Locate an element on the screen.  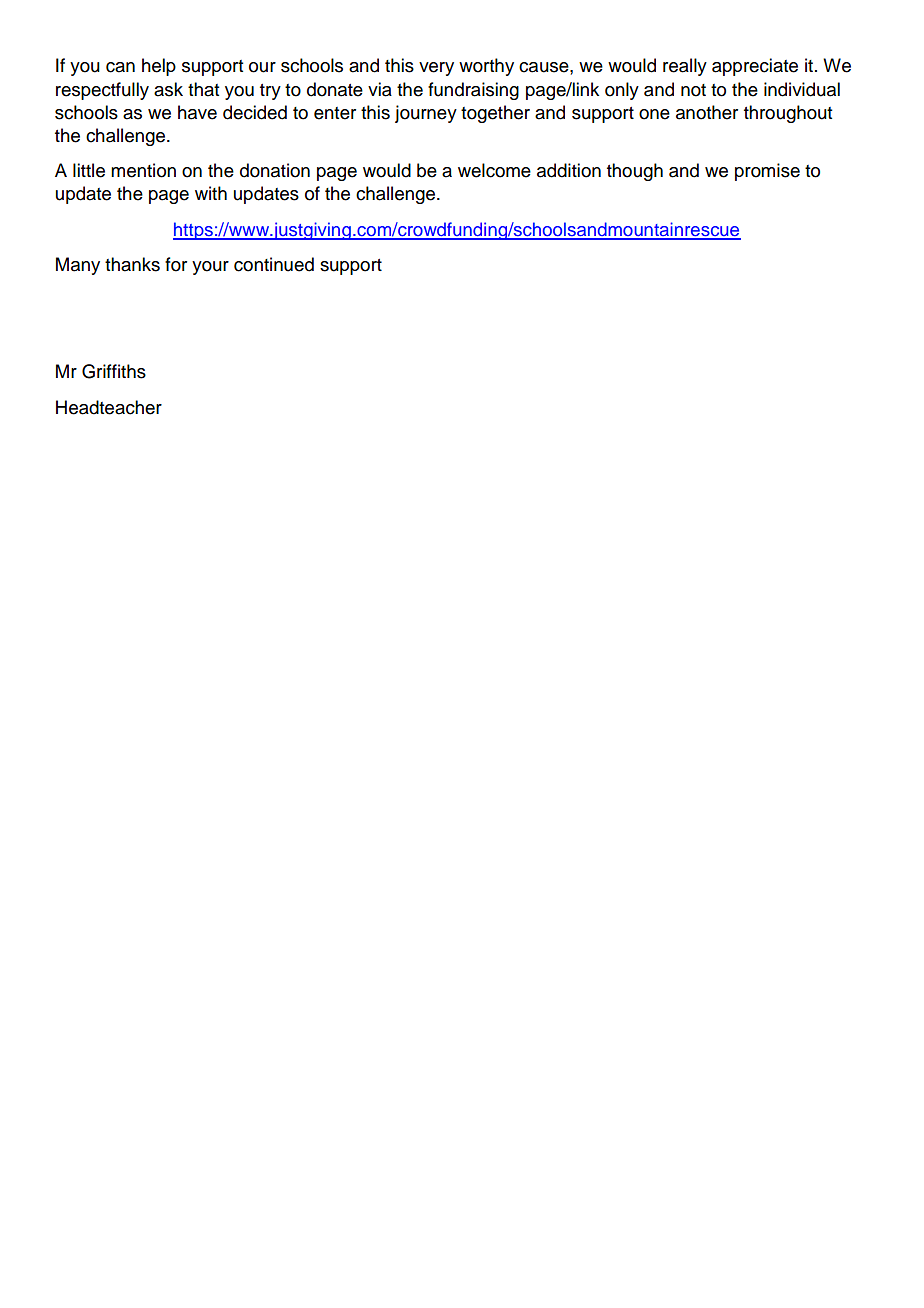
your is located at coordinates (210, 268).
